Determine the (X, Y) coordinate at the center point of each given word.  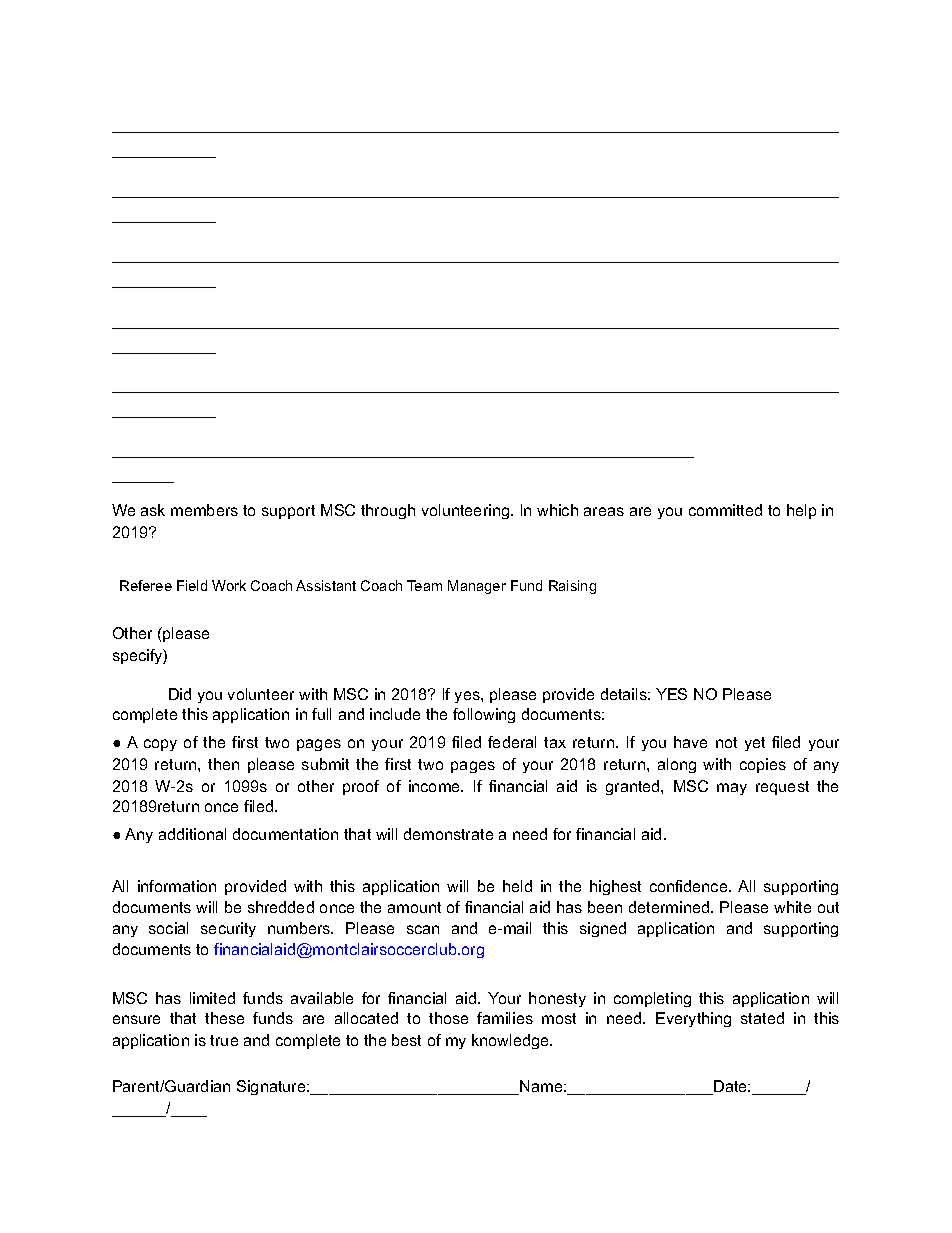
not (726, 742)
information (177, 886)
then (223, 764)
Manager (477, 587)
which (557, 510)
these (224, 1018)
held (517, 886)
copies (763, 765)
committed (725, 510)
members (204, 510)
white (792, 907)
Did (180, 694)
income (436, 786)
